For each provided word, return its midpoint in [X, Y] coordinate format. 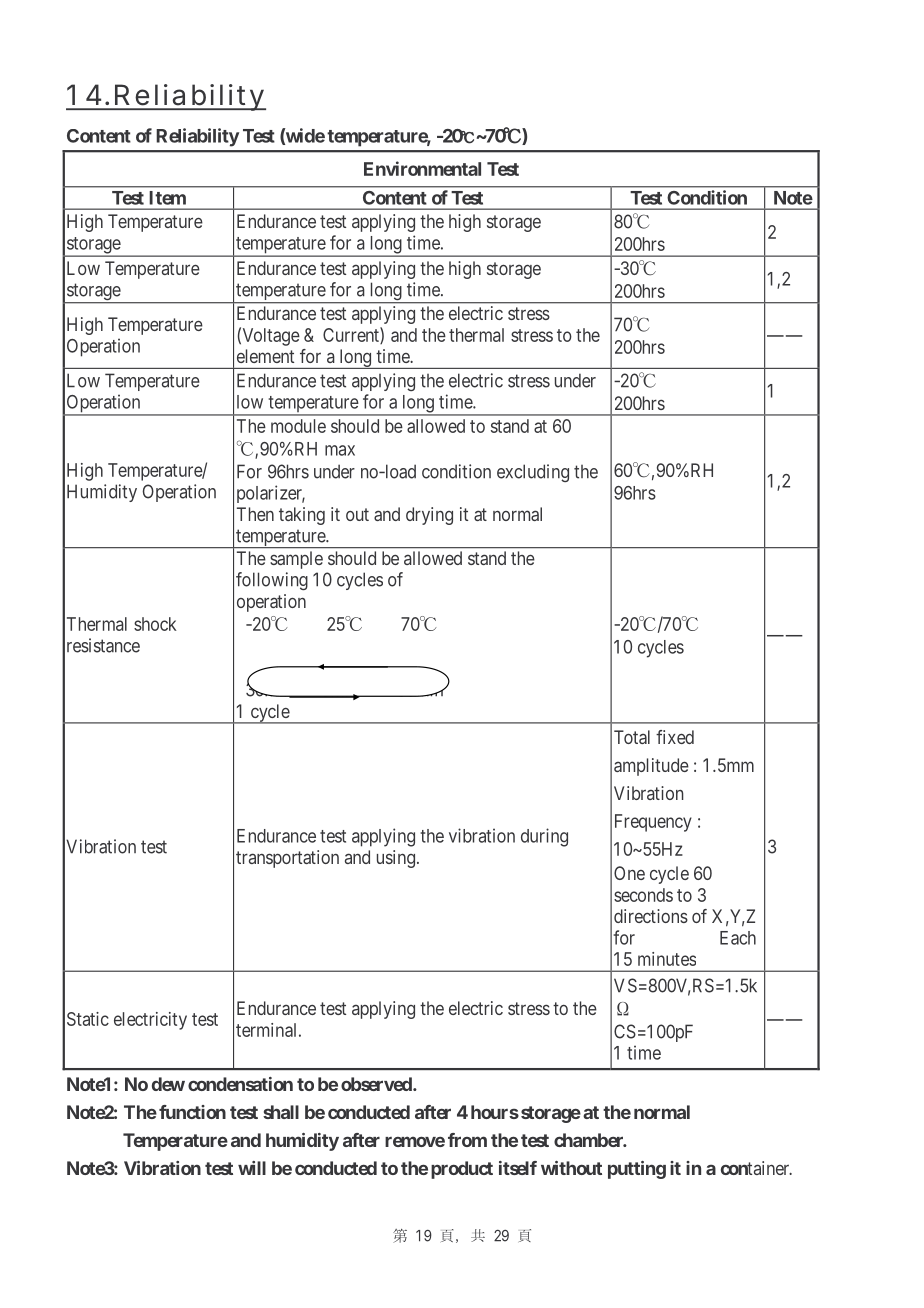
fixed [675, 737]
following [272, 581]
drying [429, 516]
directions [651, 916]
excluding [533, 473]
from [467, 1140]
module [298, 426]
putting [637, 1170]
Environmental [422, 168]
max [340, 450]
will [252, 1168]
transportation [287, 859]
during [544, 837]
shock [155, 624]
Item [168, 198]
